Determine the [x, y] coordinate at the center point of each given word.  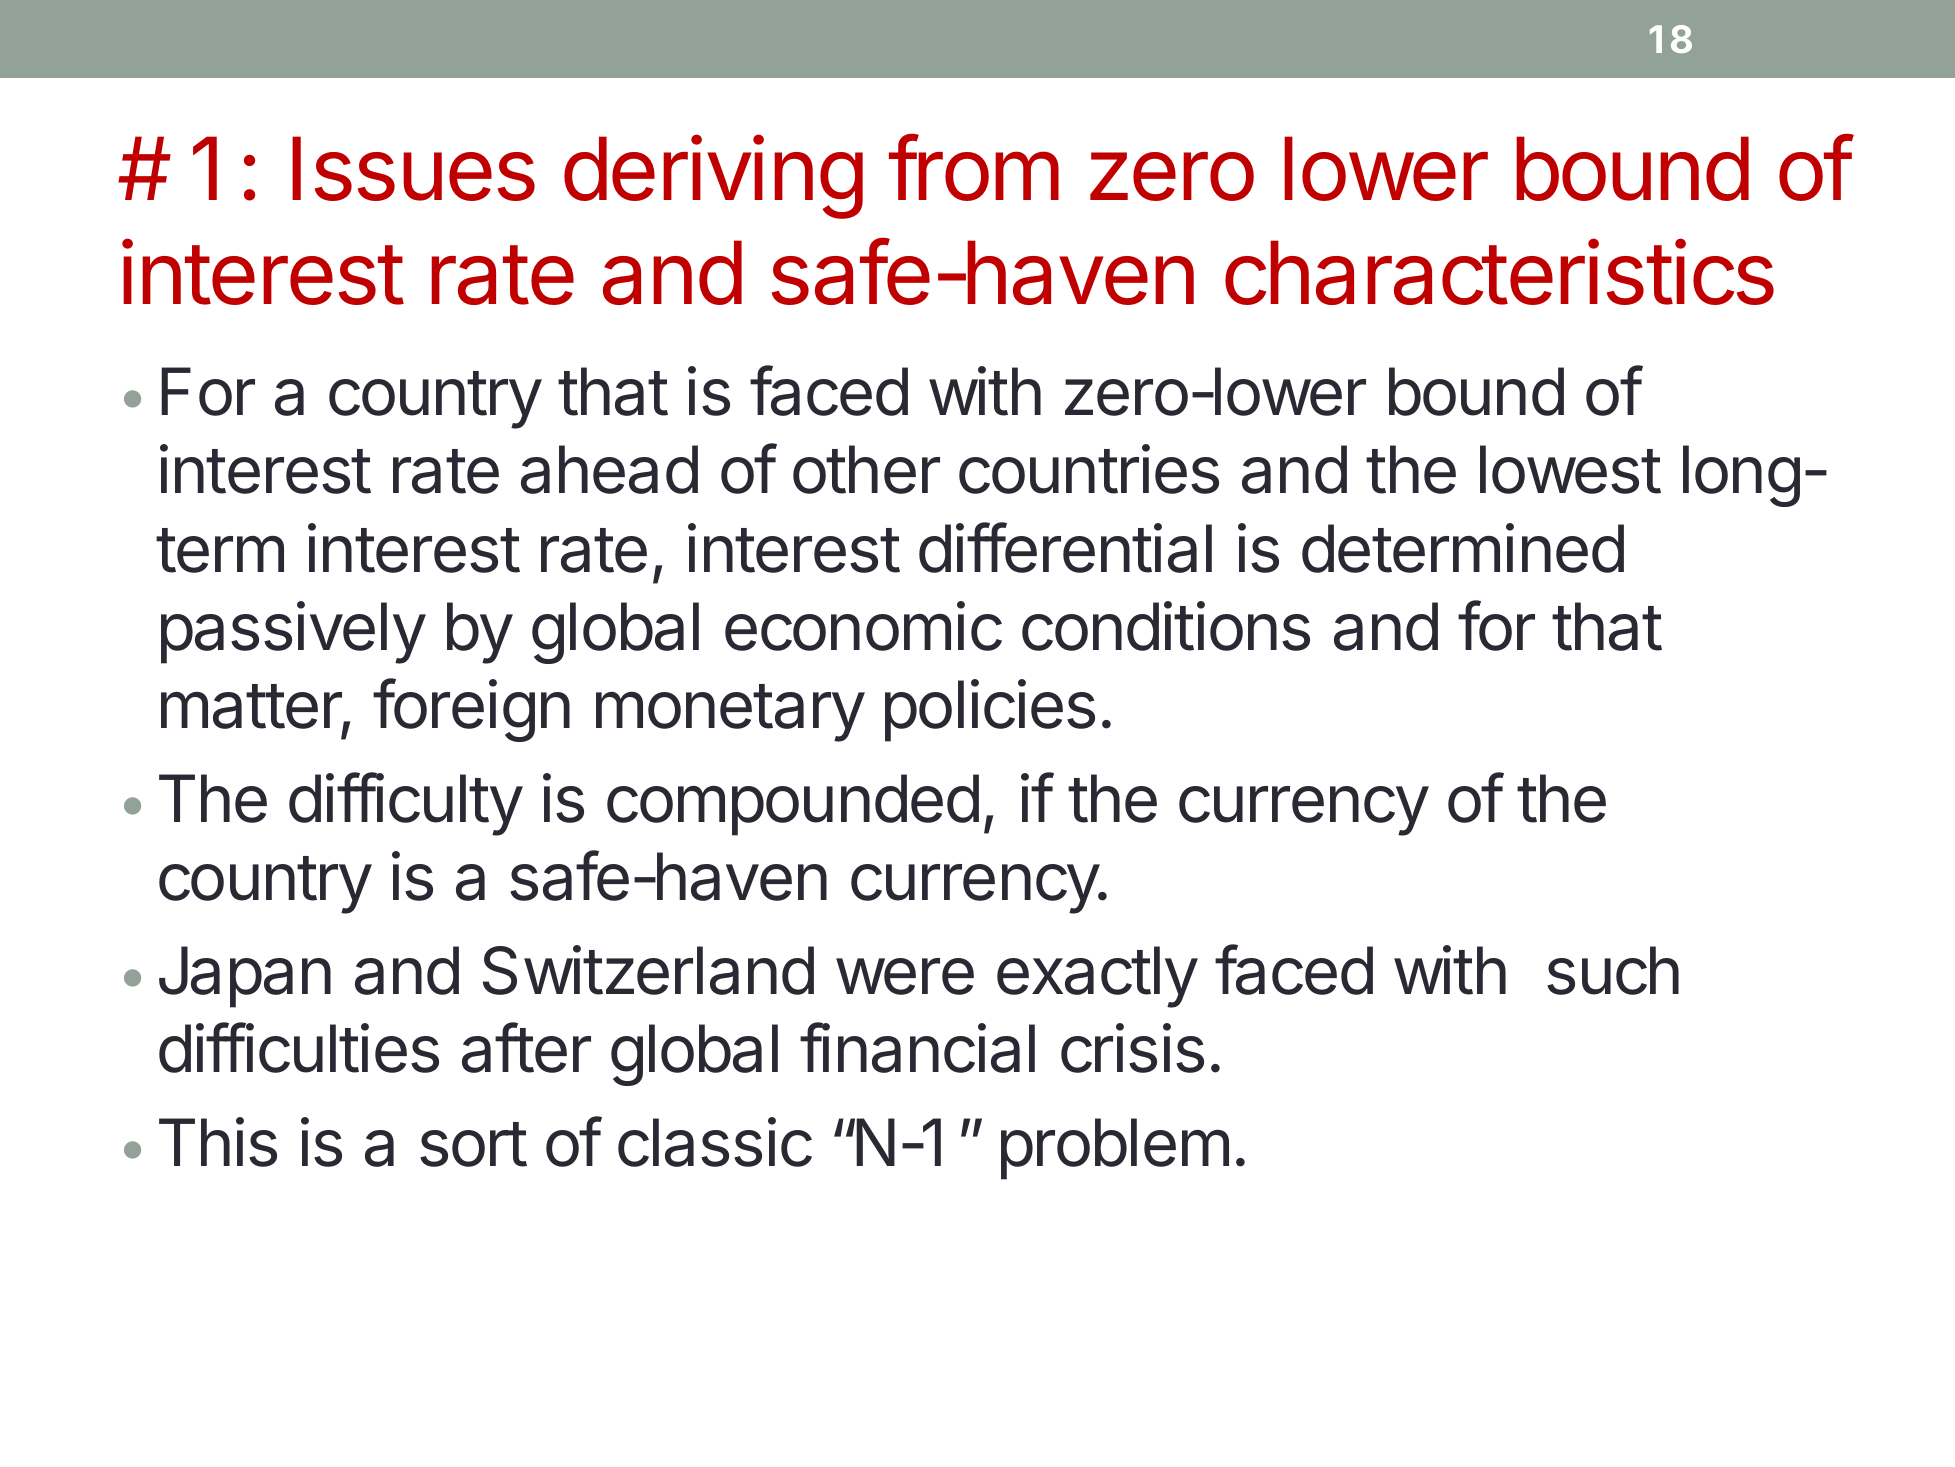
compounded [793, 805]
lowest [1570, 469]
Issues [413, 168]
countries [1089, 469]
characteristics [1499, 272]
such [1613, 970]
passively [293, 632]
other [866, 469]
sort [473, 1144]
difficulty [405, 804]
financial [917, 1048]
